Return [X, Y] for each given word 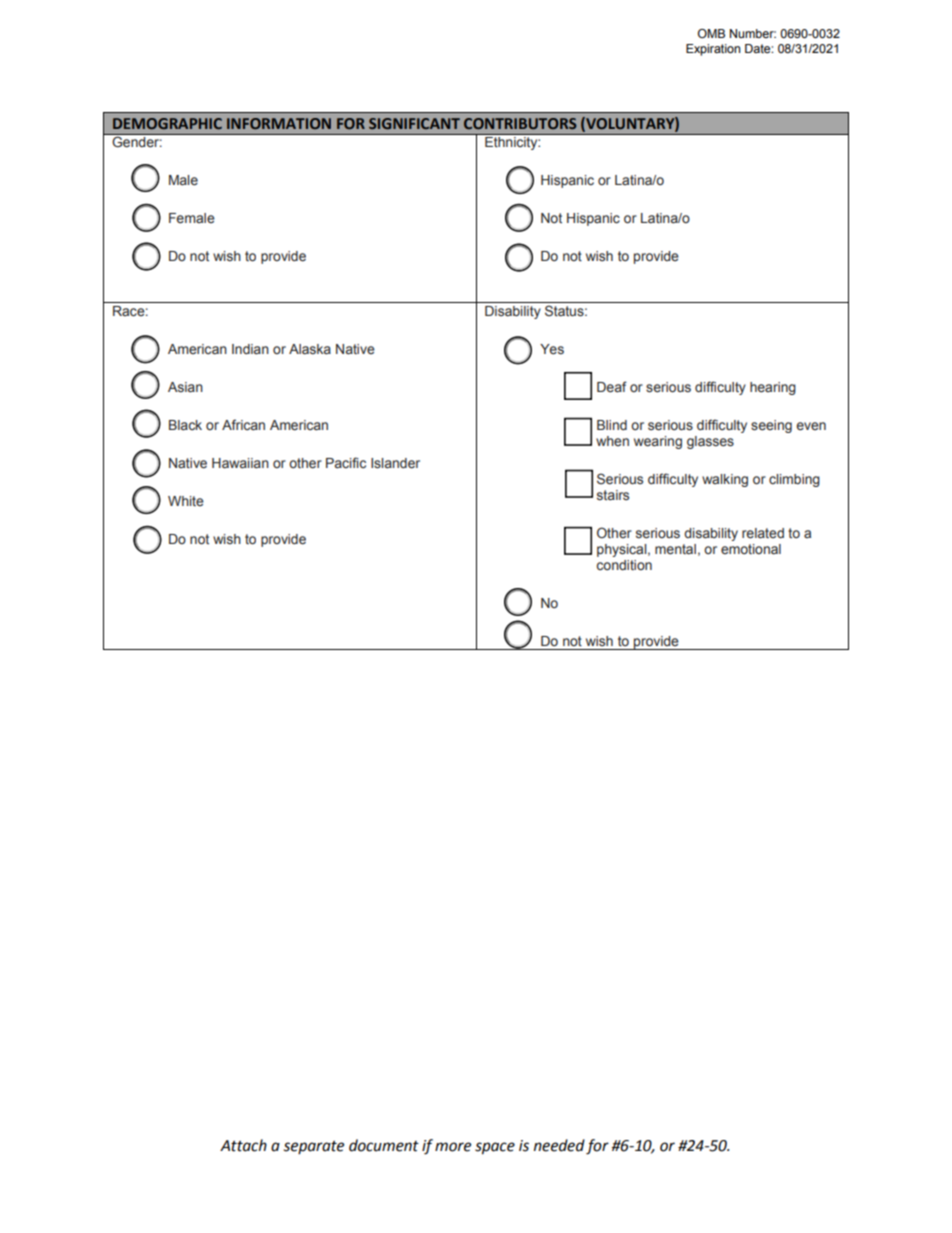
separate [314, 1147]
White [186, 501]
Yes [552, 349]
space [495, 1148]
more [453, 1147]
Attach [243, 1145]
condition [624, 565]
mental [675, 549]
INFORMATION [279, 123]
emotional [751, 549]
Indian [250, 349]
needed [559, 1145]
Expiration [713, 50]
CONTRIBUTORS [520, 123]
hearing [773, 388]
